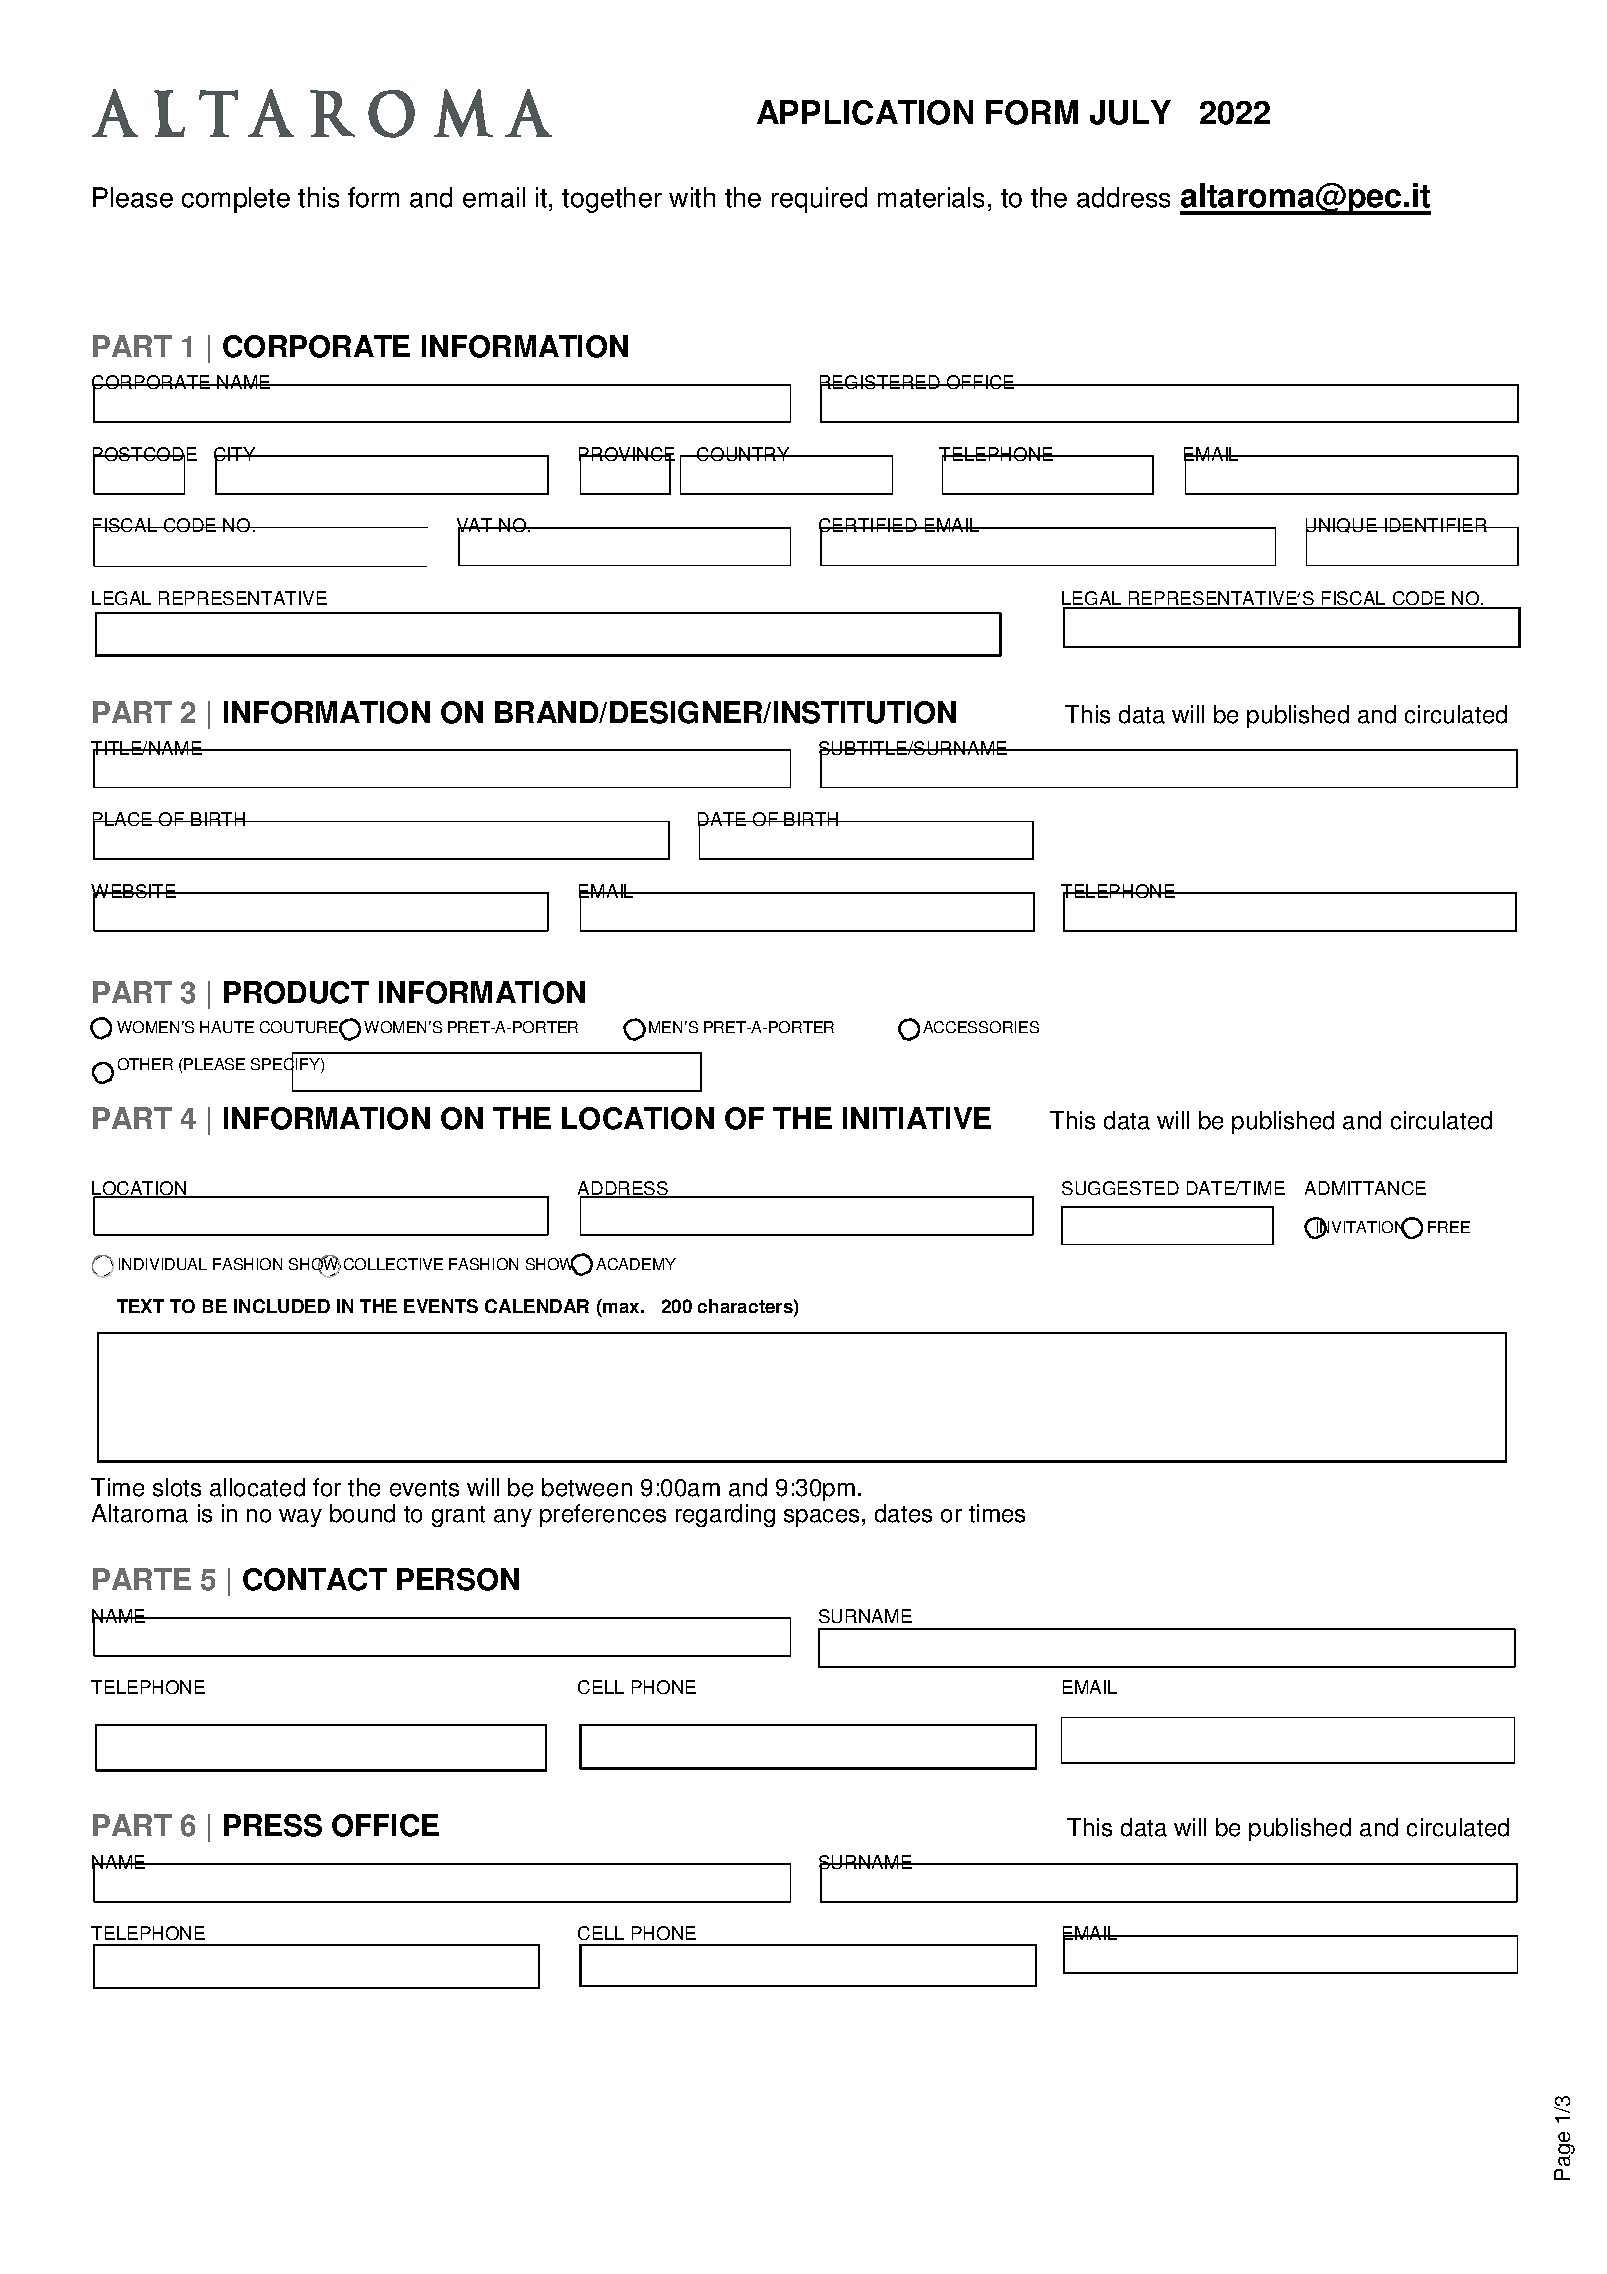 The image size is (1607, 2274). What do you see at coordinates (273, 1825) in the screenshot?
I see `PRESS` at bounding box center [273, 1825].
